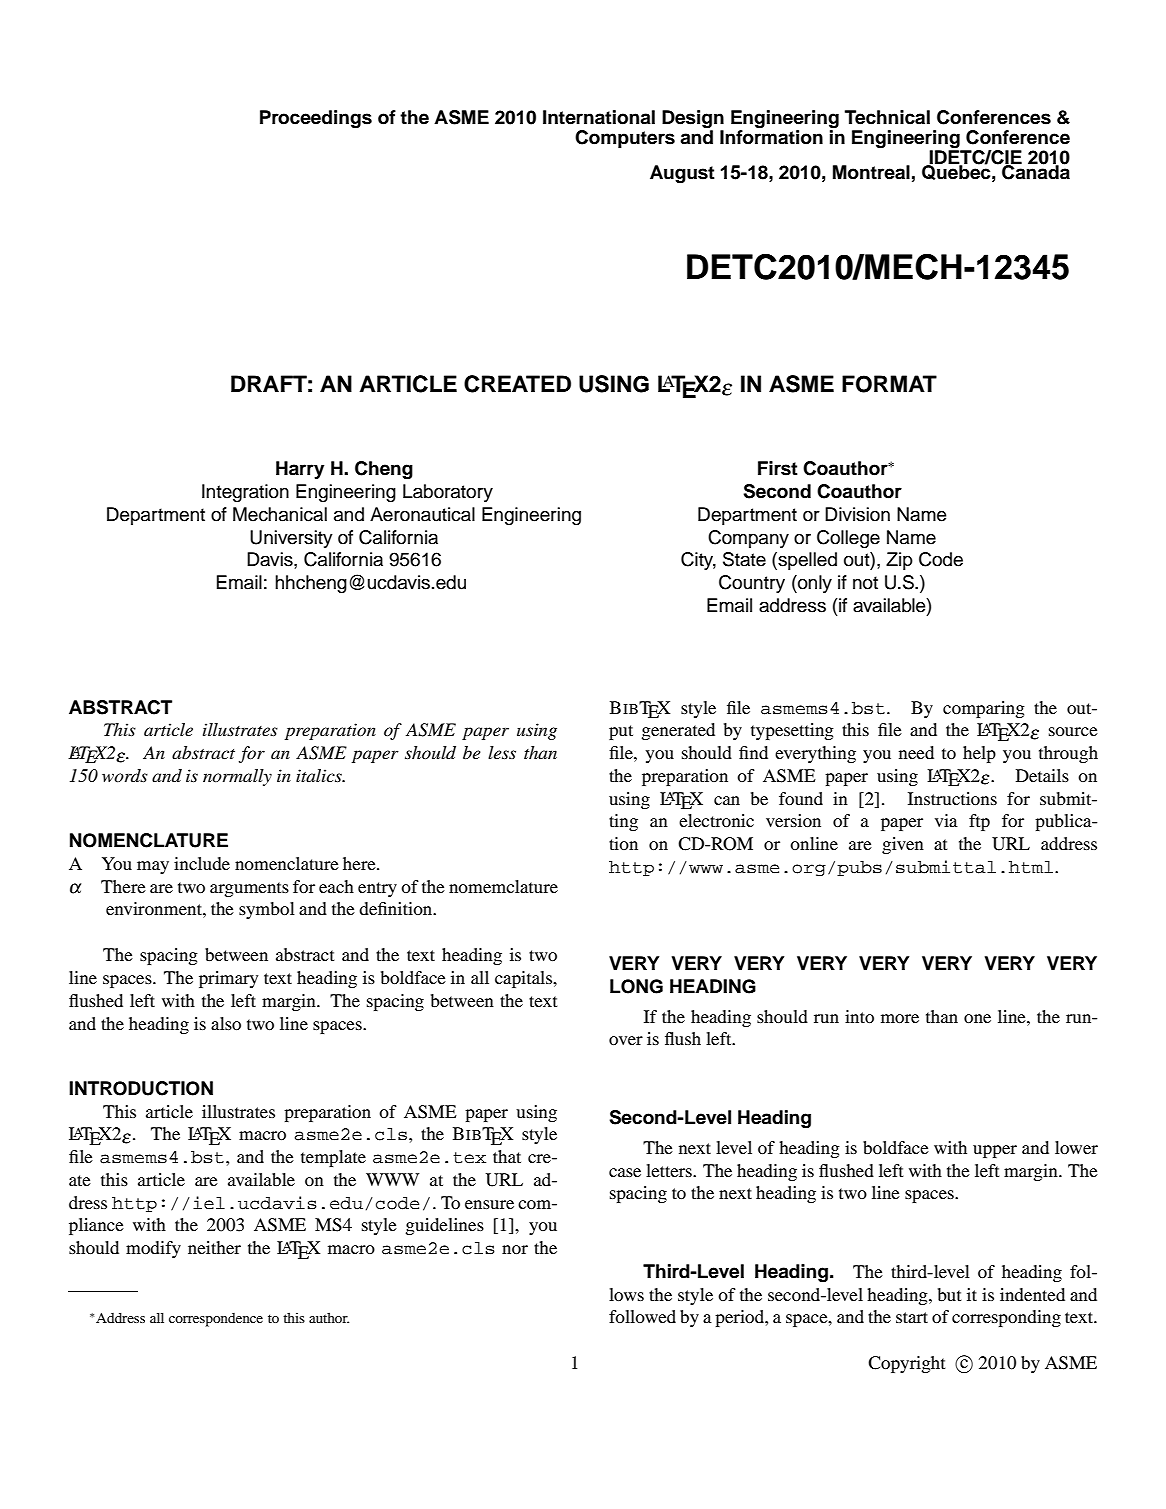 The width and height of the screenshot is (1166, 1509). Describe the element at coordinates (502, 752) in the screenshot. I see `less` at that location.
